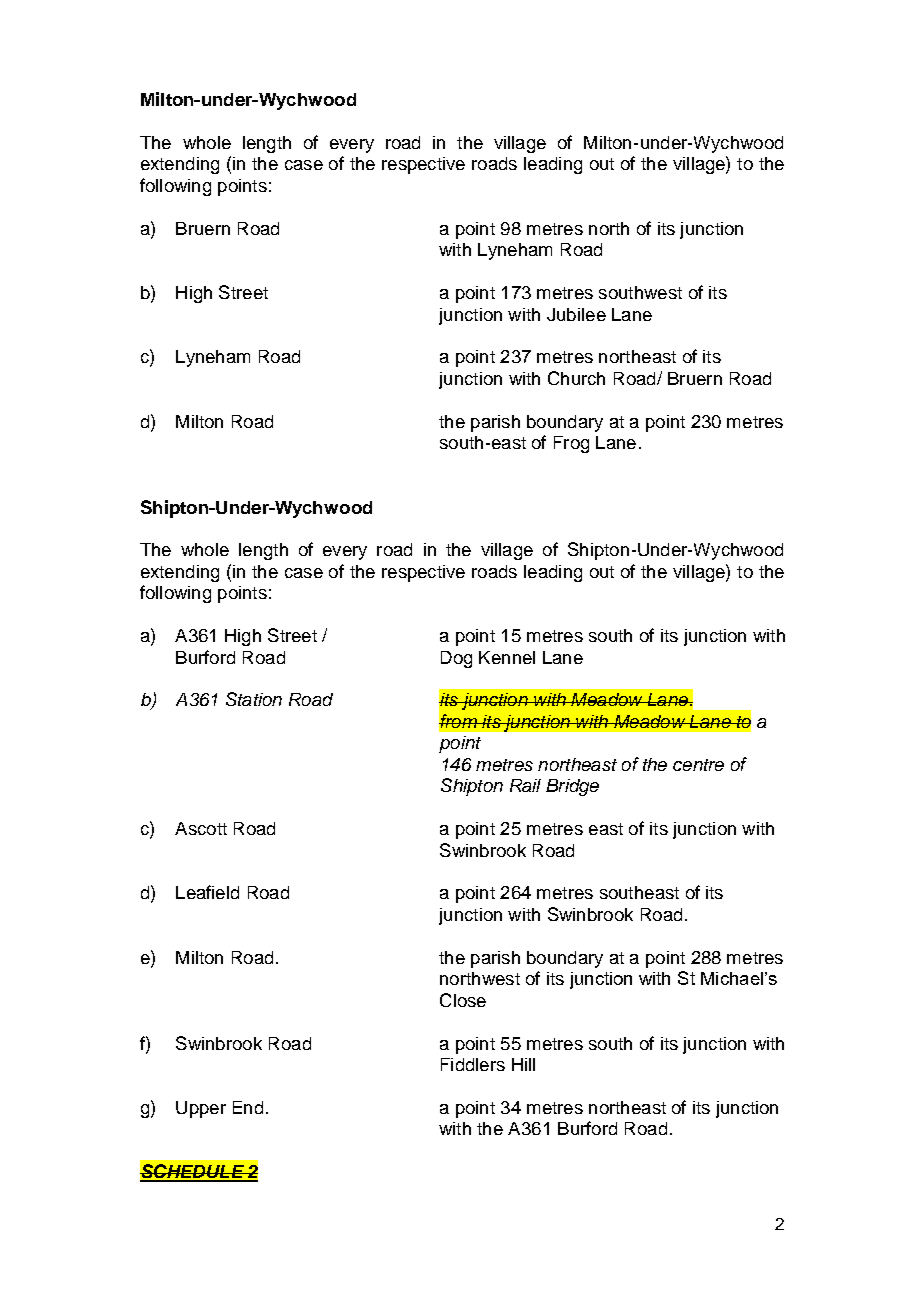  I want to click on Frog, so click(571, 444).
